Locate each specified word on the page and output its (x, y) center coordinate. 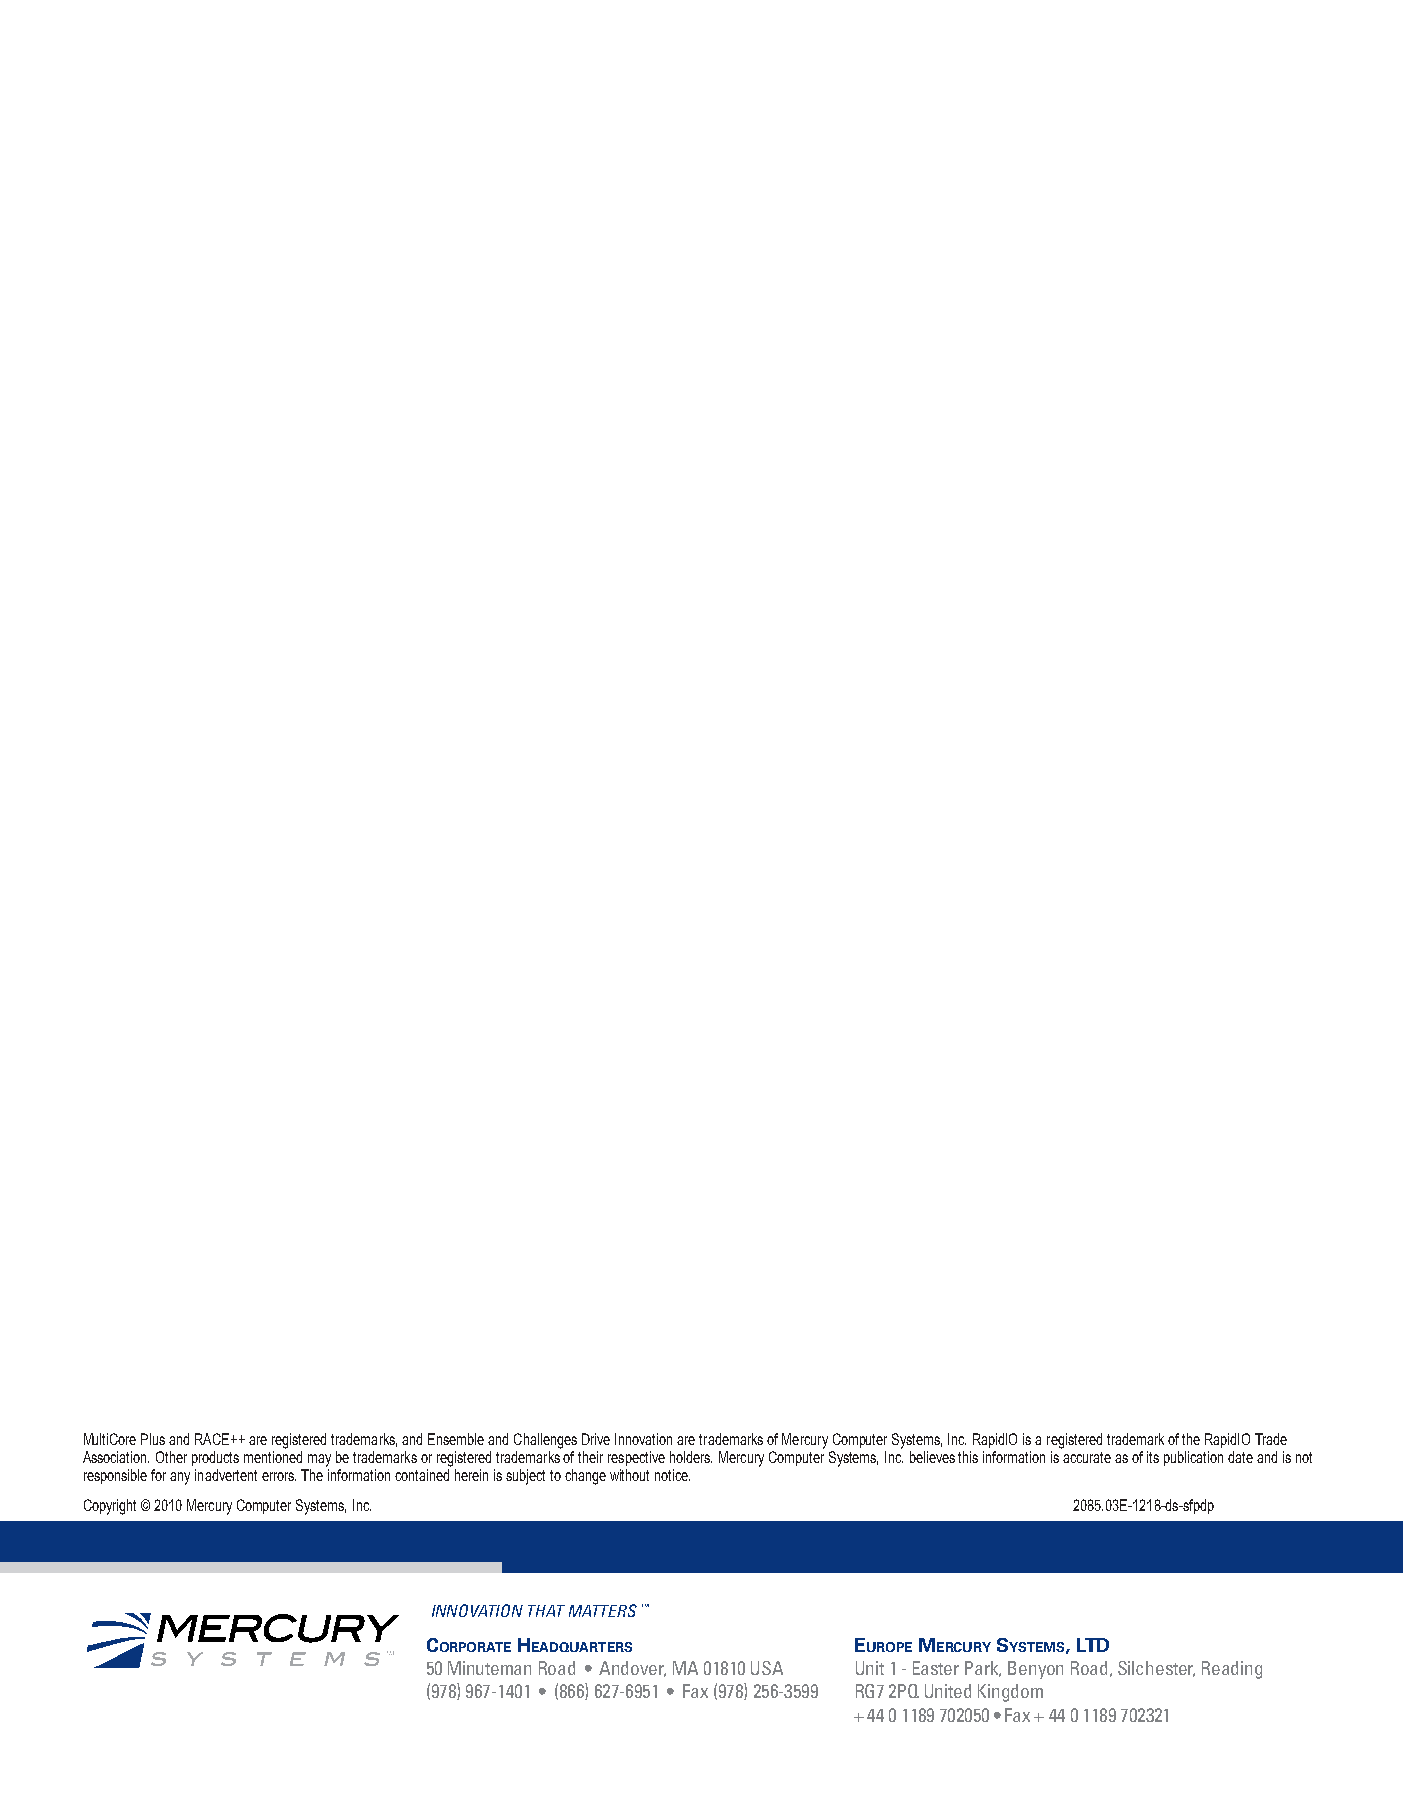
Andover (632, 1669)
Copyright (110, 1507)
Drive (596, 1439)
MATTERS (603, 1610)
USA (767, 1668)
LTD (1093, 1645)
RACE (213, 1439)
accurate (1087, 1457)
